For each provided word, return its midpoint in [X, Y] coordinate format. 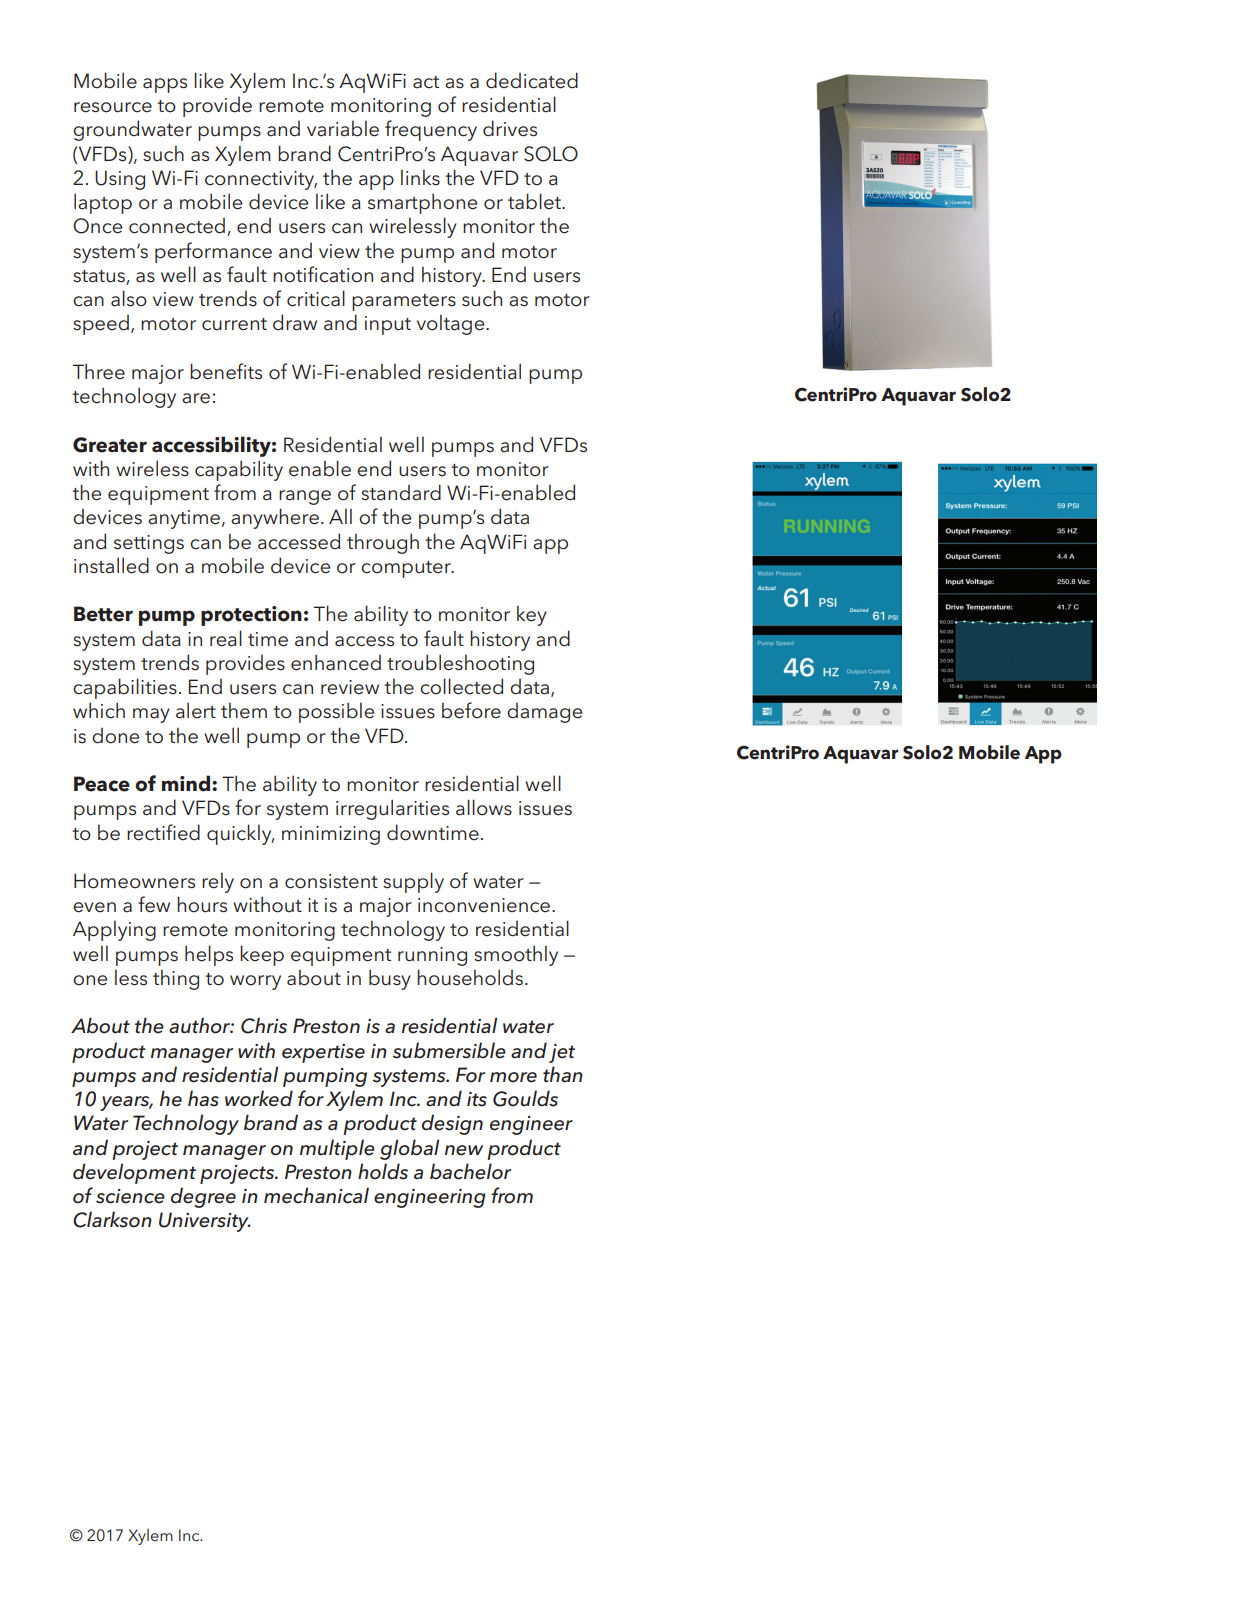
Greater [110, 445]
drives [510, 128]
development [134, 1173]
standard [401, 492]
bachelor [470, 1171]
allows [484, 807]
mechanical [316, 1195]
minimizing [331, 835]
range [305, 497]
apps [165, 85]
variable [343, 128]
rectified [163, 832]
